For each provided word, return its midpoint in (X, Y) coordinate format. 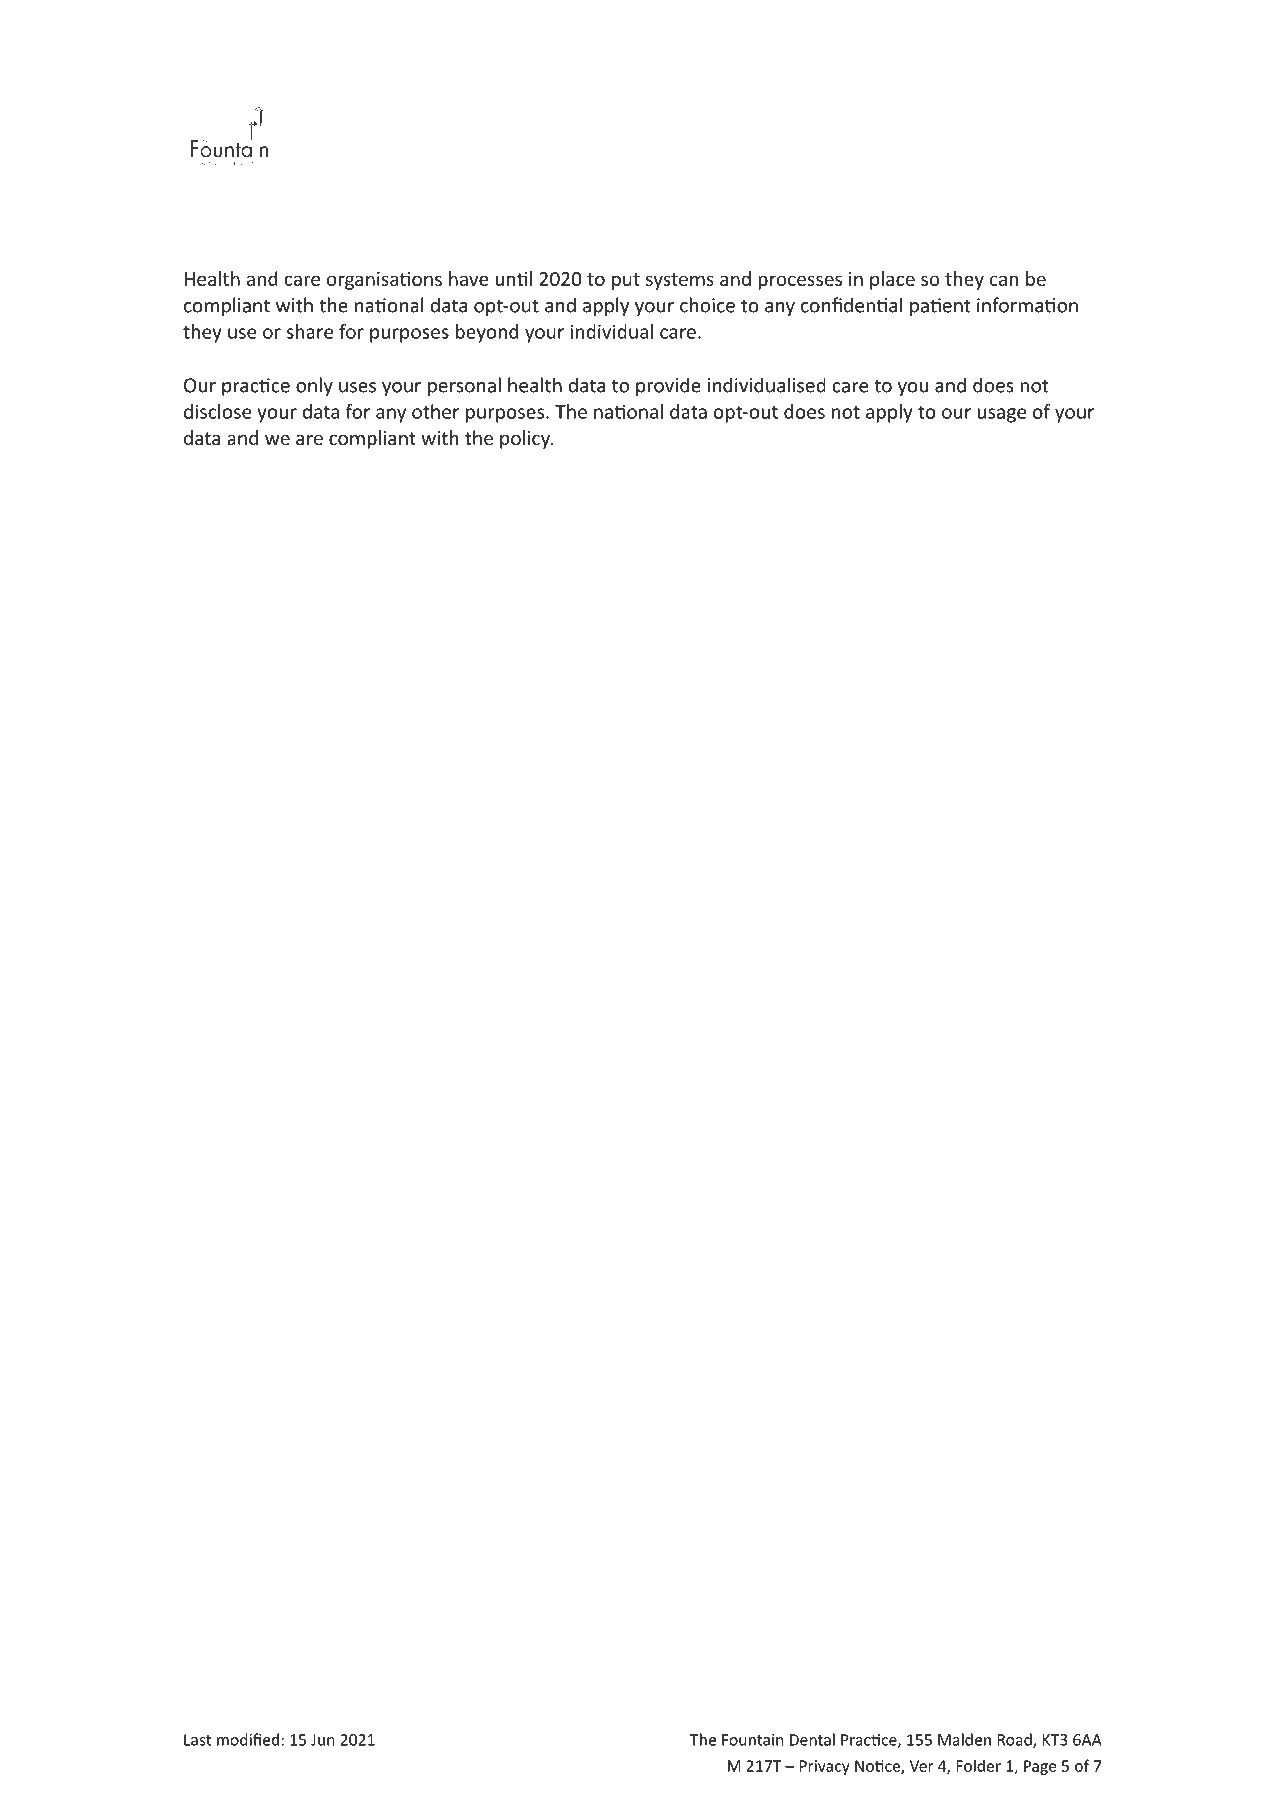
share (309, 331)
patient (940, 307)
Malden (964, 1739)
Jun (323, 1740)
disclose (217, 411)
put (626, 281)
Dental (812, 1739)
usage (1002, 415)
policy (526, 439)
